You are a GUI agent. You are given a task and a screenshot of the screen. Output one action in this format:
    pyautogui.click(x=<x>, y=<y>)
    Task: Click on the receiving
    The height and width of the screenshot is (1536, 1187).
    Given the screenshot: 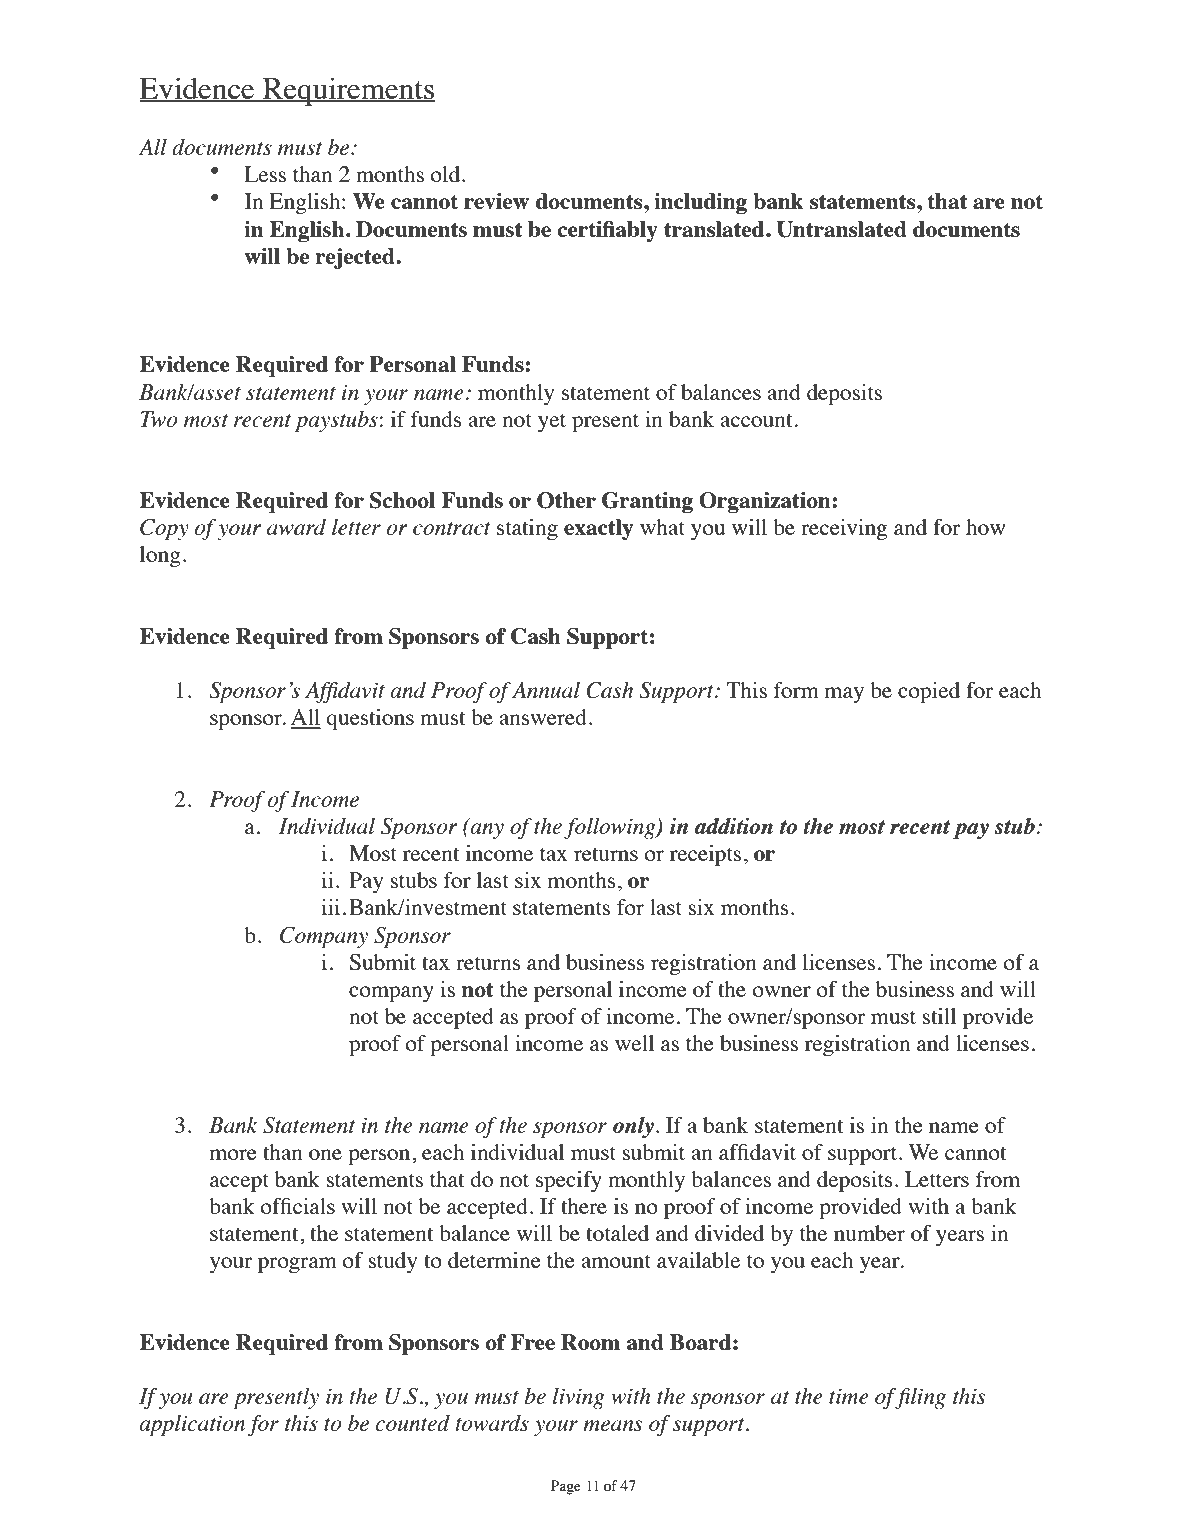 What is the action you would take?
    pyautogui.click(x=844, y=529)
